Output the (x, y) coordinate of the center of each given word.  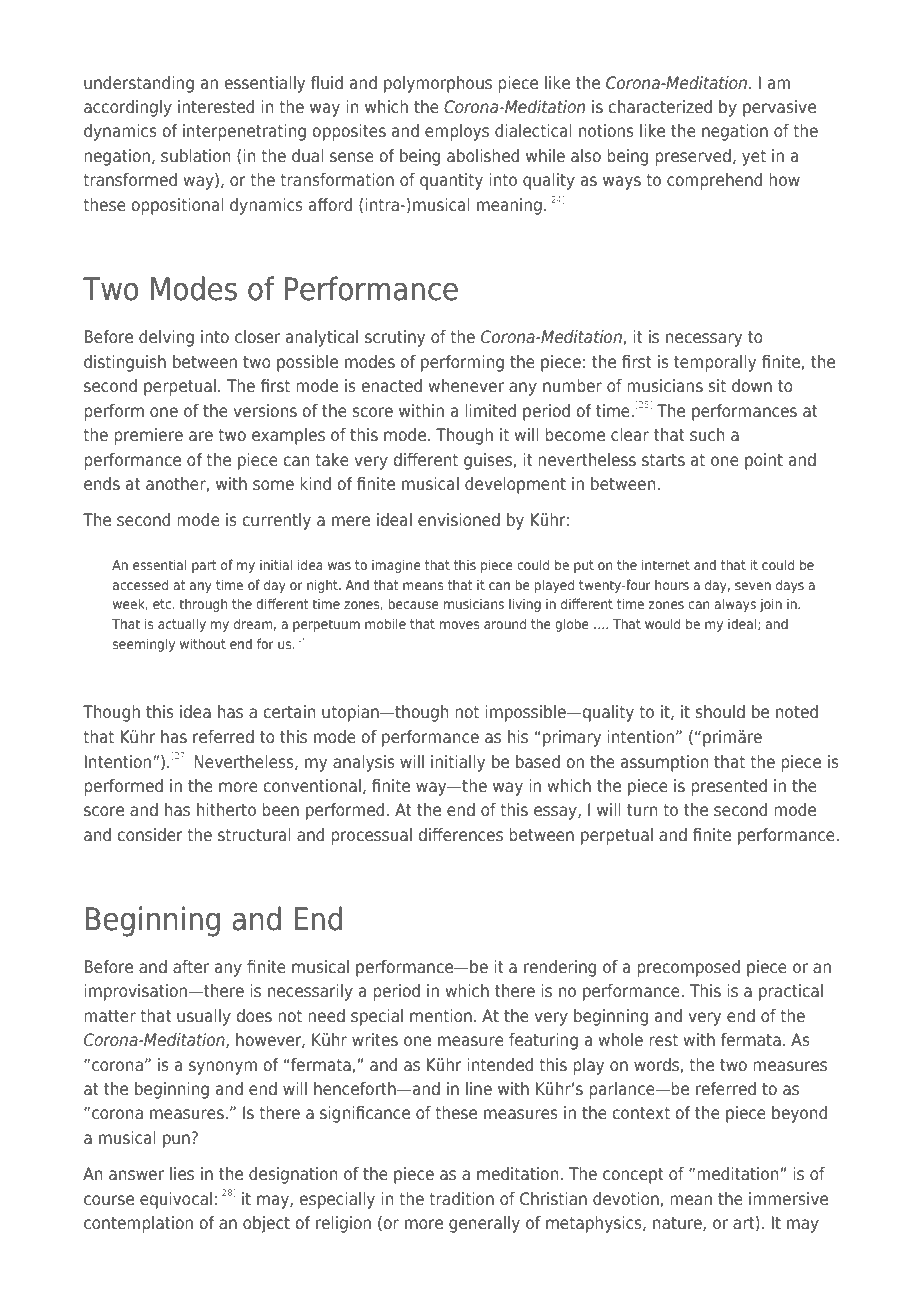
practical (791, 992)
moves (459, 625)
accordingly (128, 108)
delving (166, 338)
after (191, 966)
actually (182, 625)
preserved (693, 157)
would (662, 623)
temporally (715, 363)
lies (182, 1173)
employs (457, 132)
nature (678, 1224)
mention (441, 1015)
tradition (461, 1198)
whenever (466, 385)
